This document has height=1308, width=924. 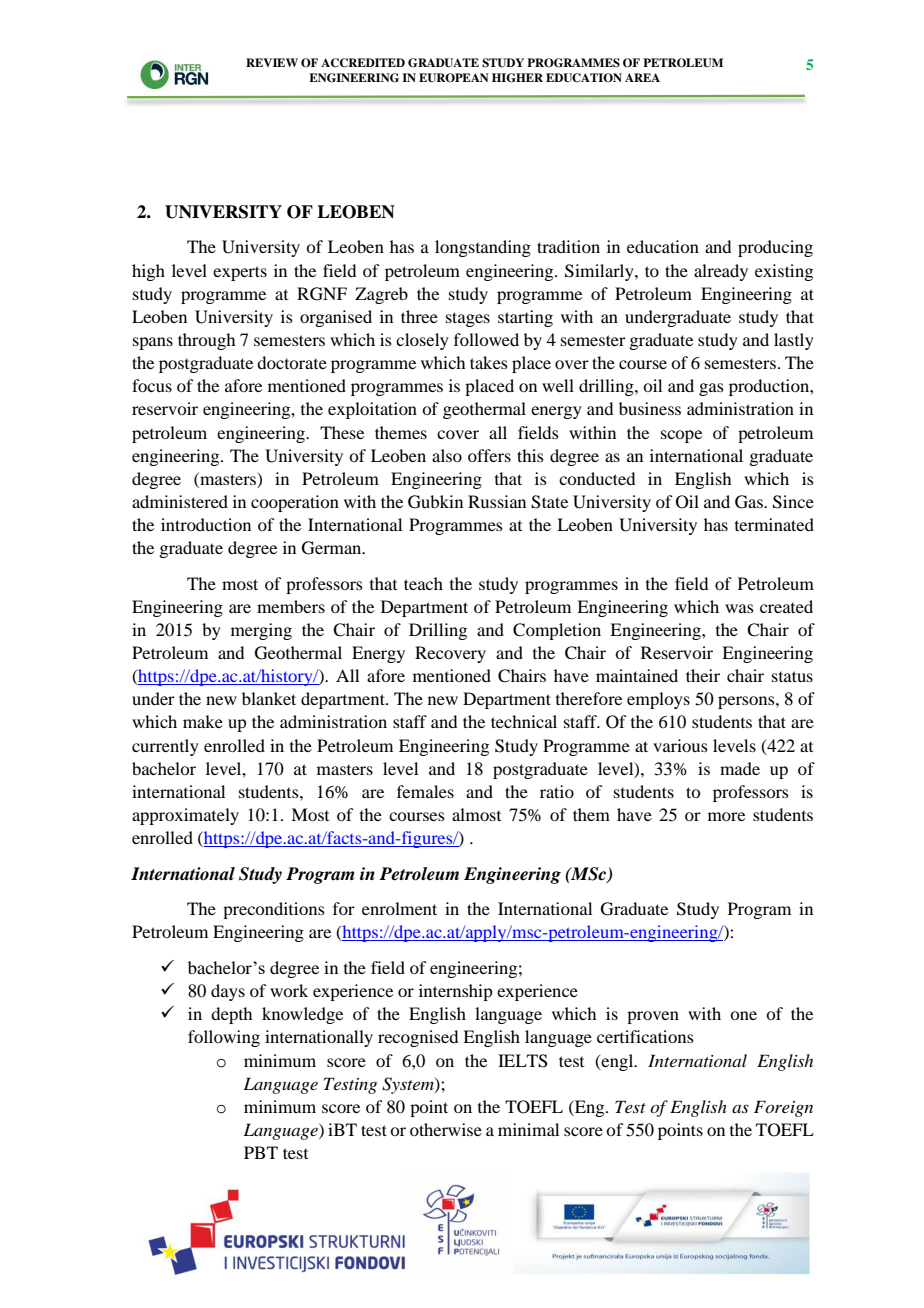 What do you see at coordinates (642, 77) in the document?
I see `AREA` at bounding box center [642, 77].
